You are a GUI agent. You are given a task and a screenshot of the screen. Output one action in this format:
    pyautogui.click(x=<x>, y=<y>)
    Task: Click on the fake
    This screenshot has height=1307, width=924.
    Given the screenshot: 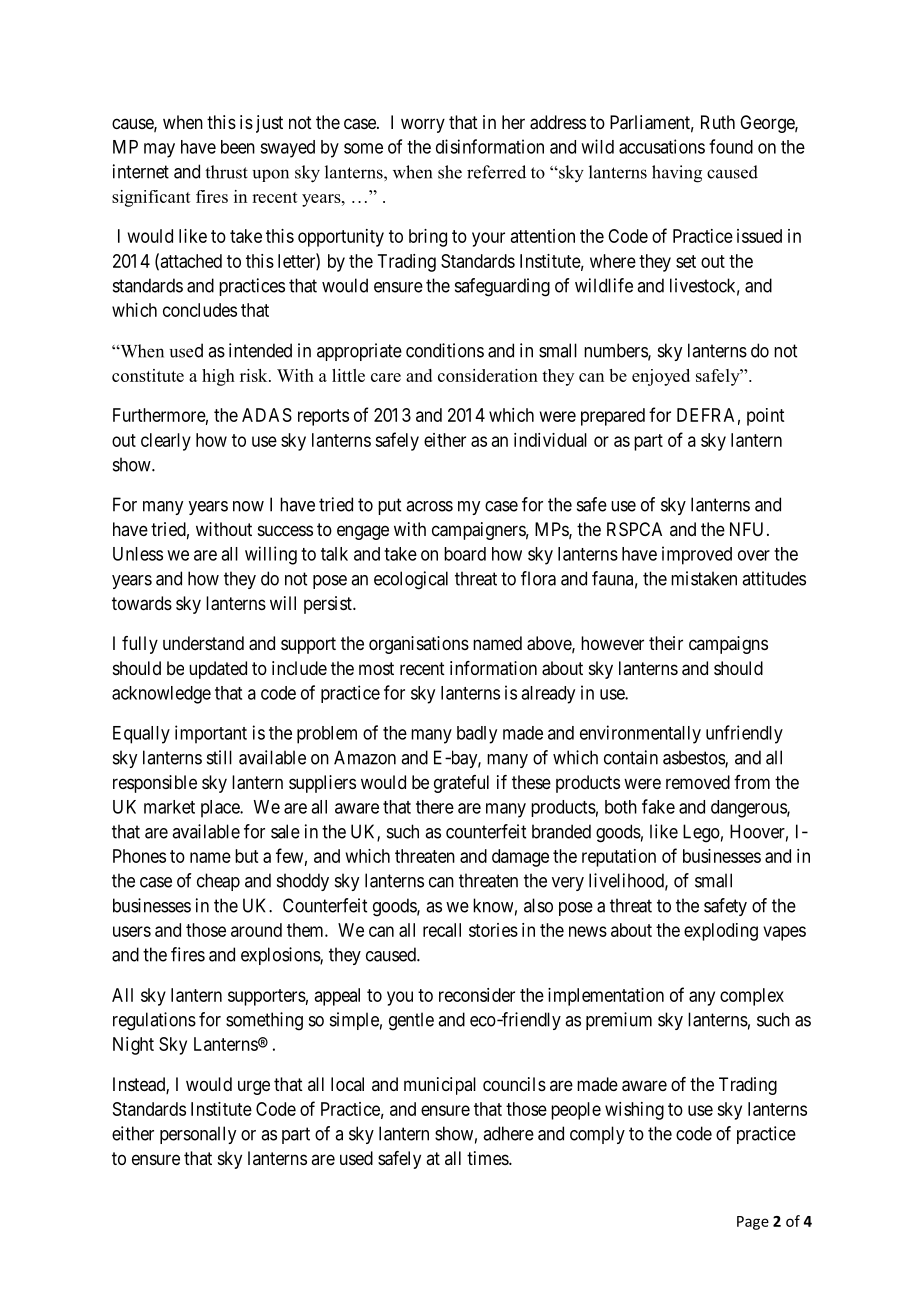 What is the action you would take?
    pyautogui.click(x=658, y=806)
